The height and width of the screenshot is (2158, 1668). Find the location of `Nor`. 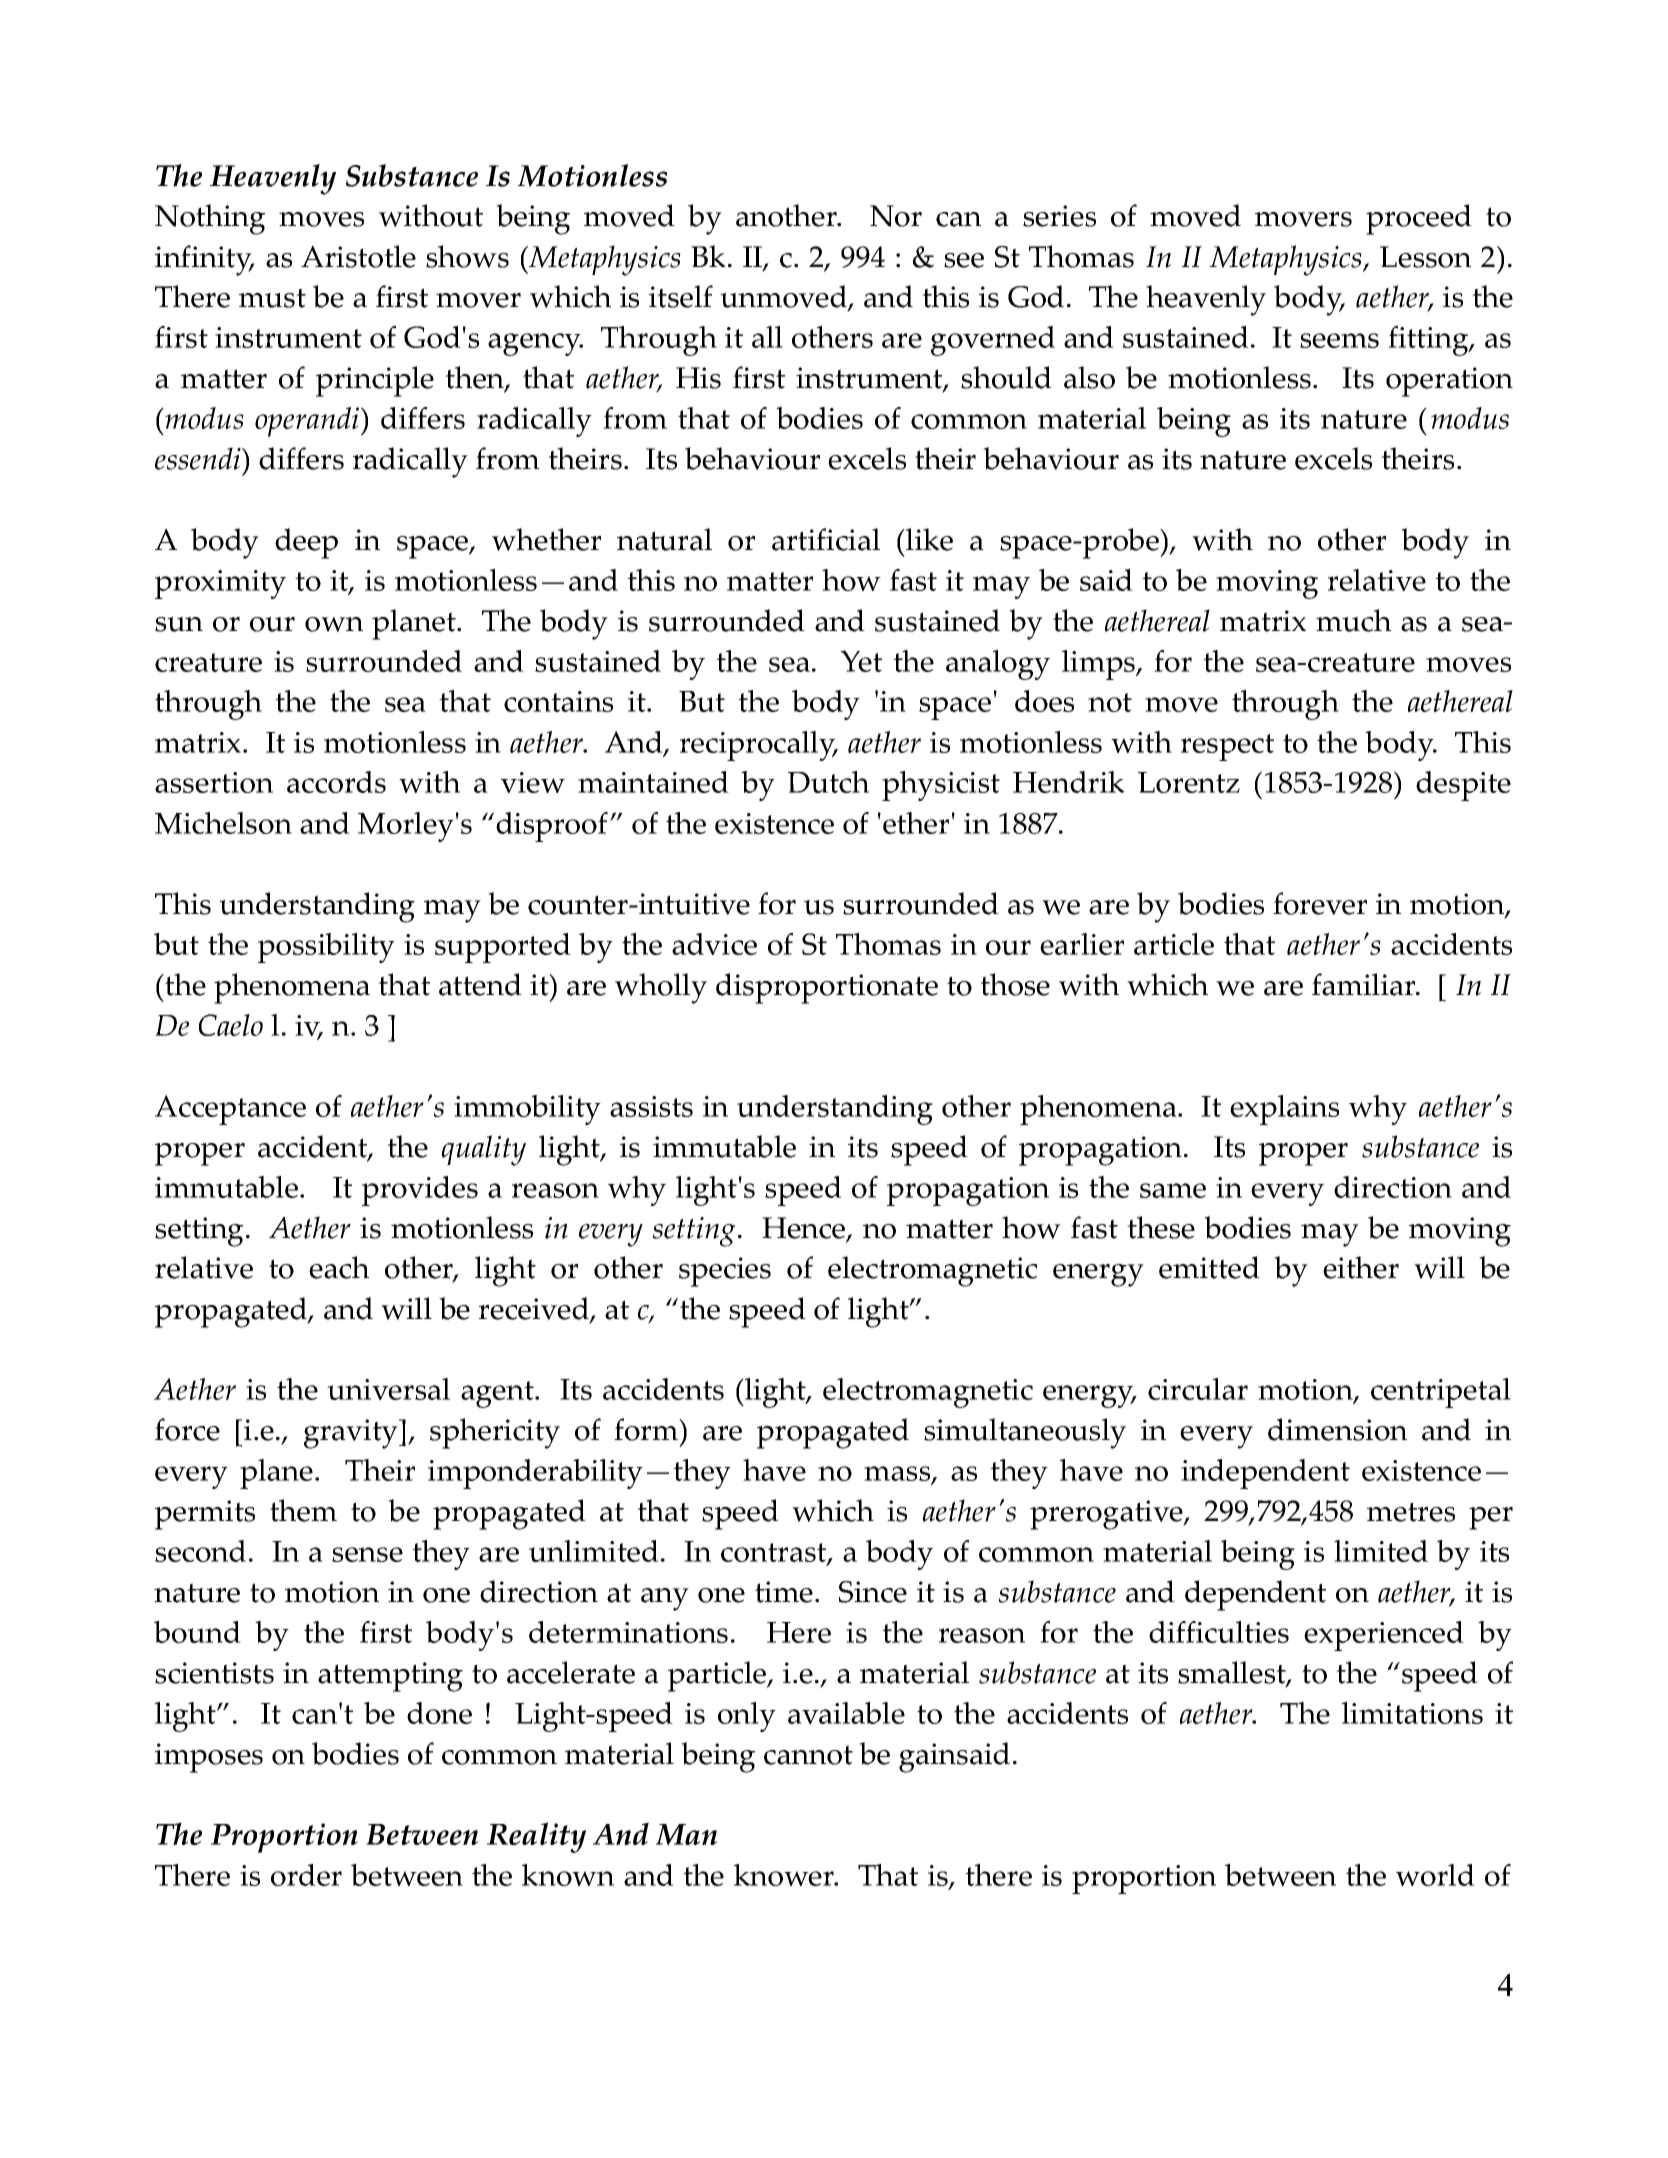

Nor is located at coordinates (896, 216).
